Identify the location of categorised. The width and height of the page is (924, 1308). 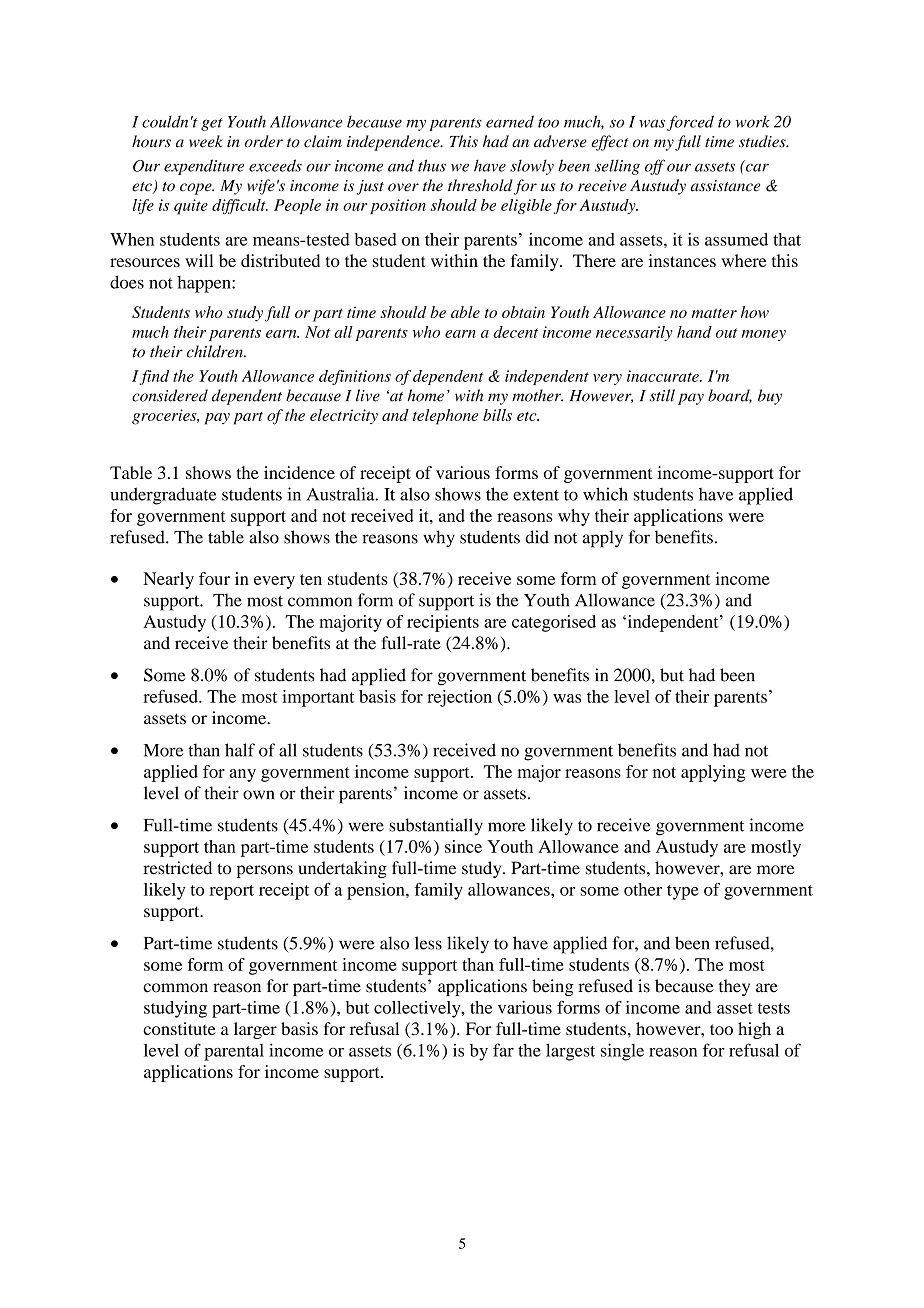
(554, 623).
